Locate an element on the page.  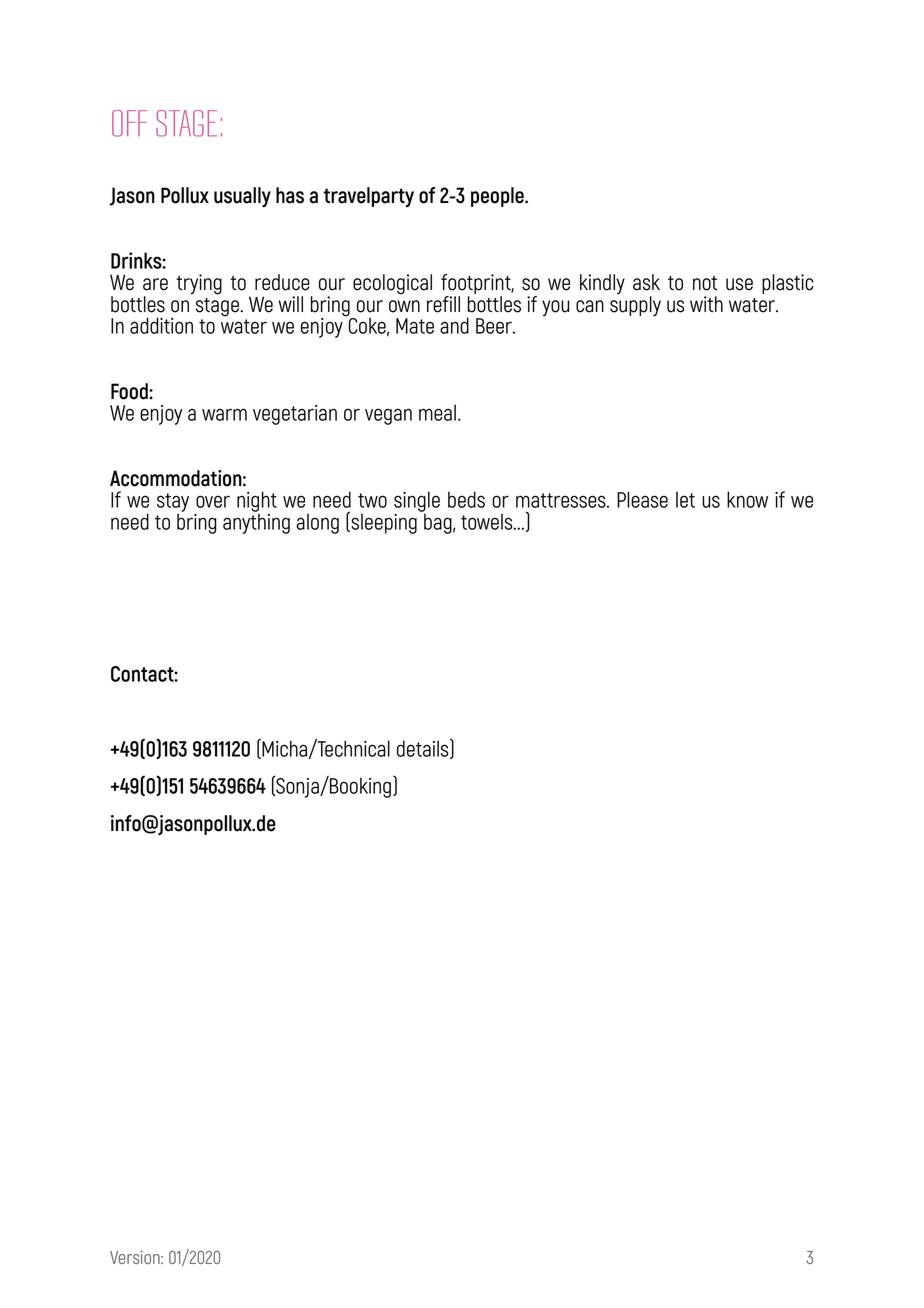
over is located at coordinates (213, 501).
